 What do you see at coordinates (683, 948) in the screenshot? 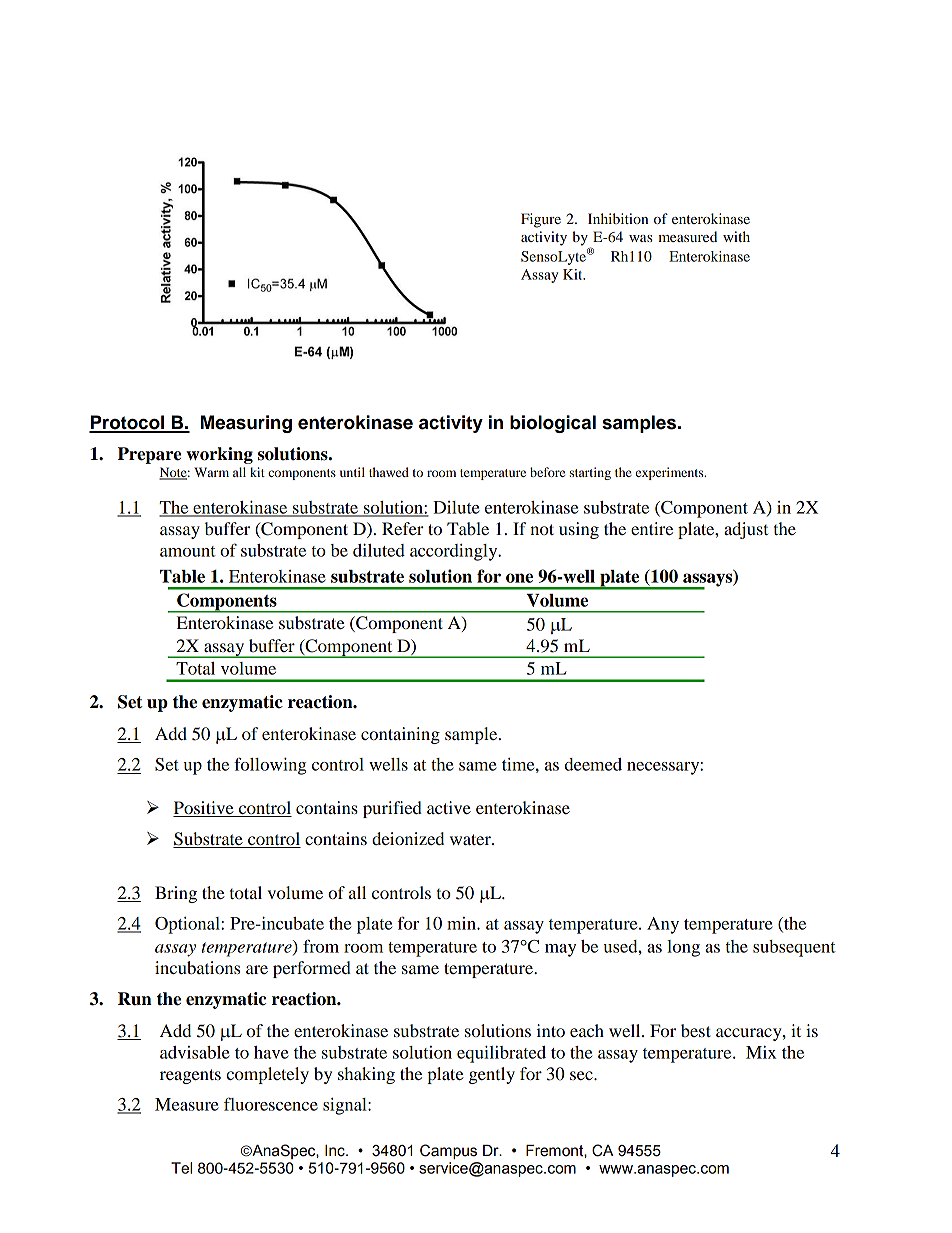
I see `long` at bounding box center [683, 948].
